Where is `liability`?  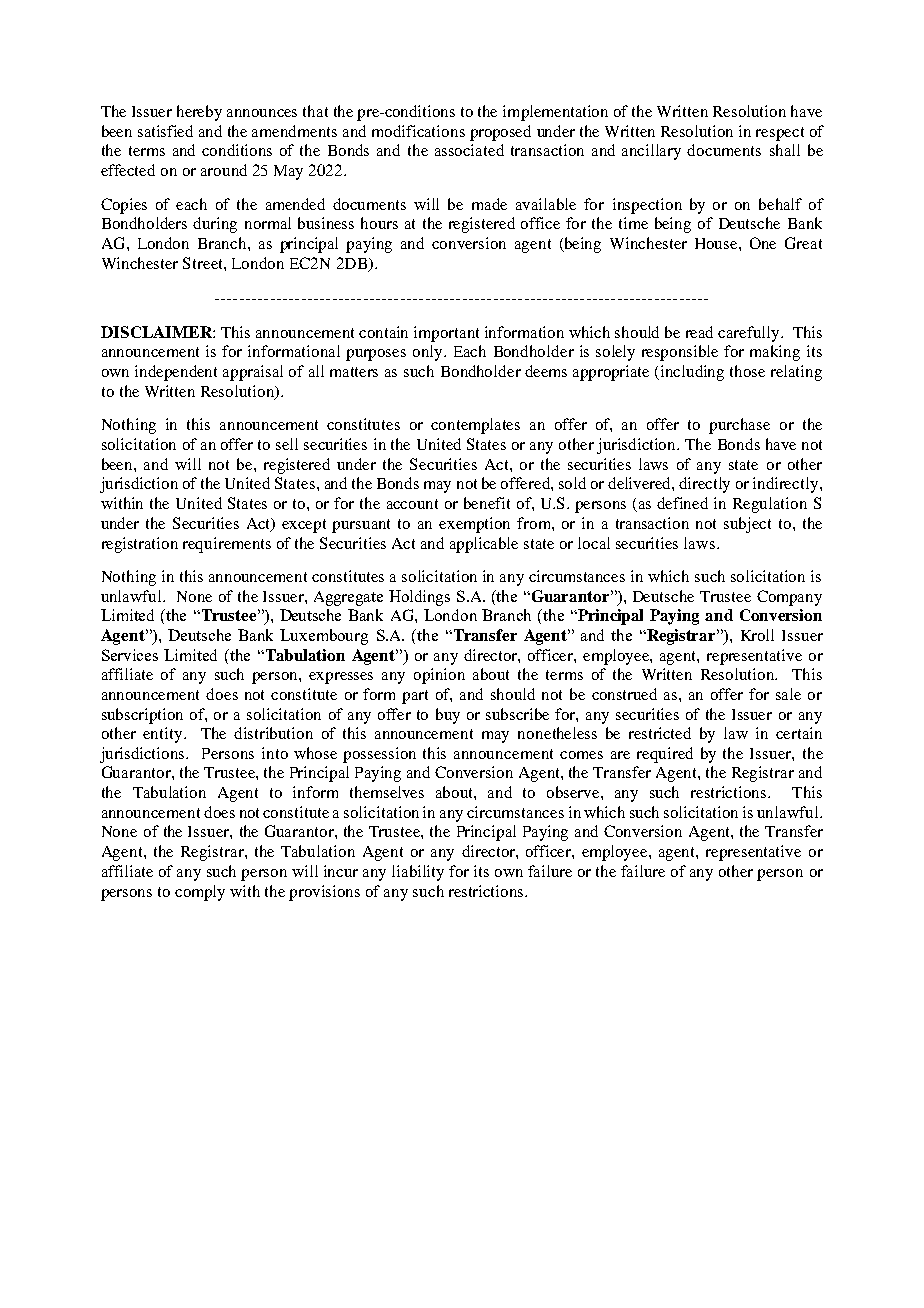
liability is located at coordinates (418, 873).
